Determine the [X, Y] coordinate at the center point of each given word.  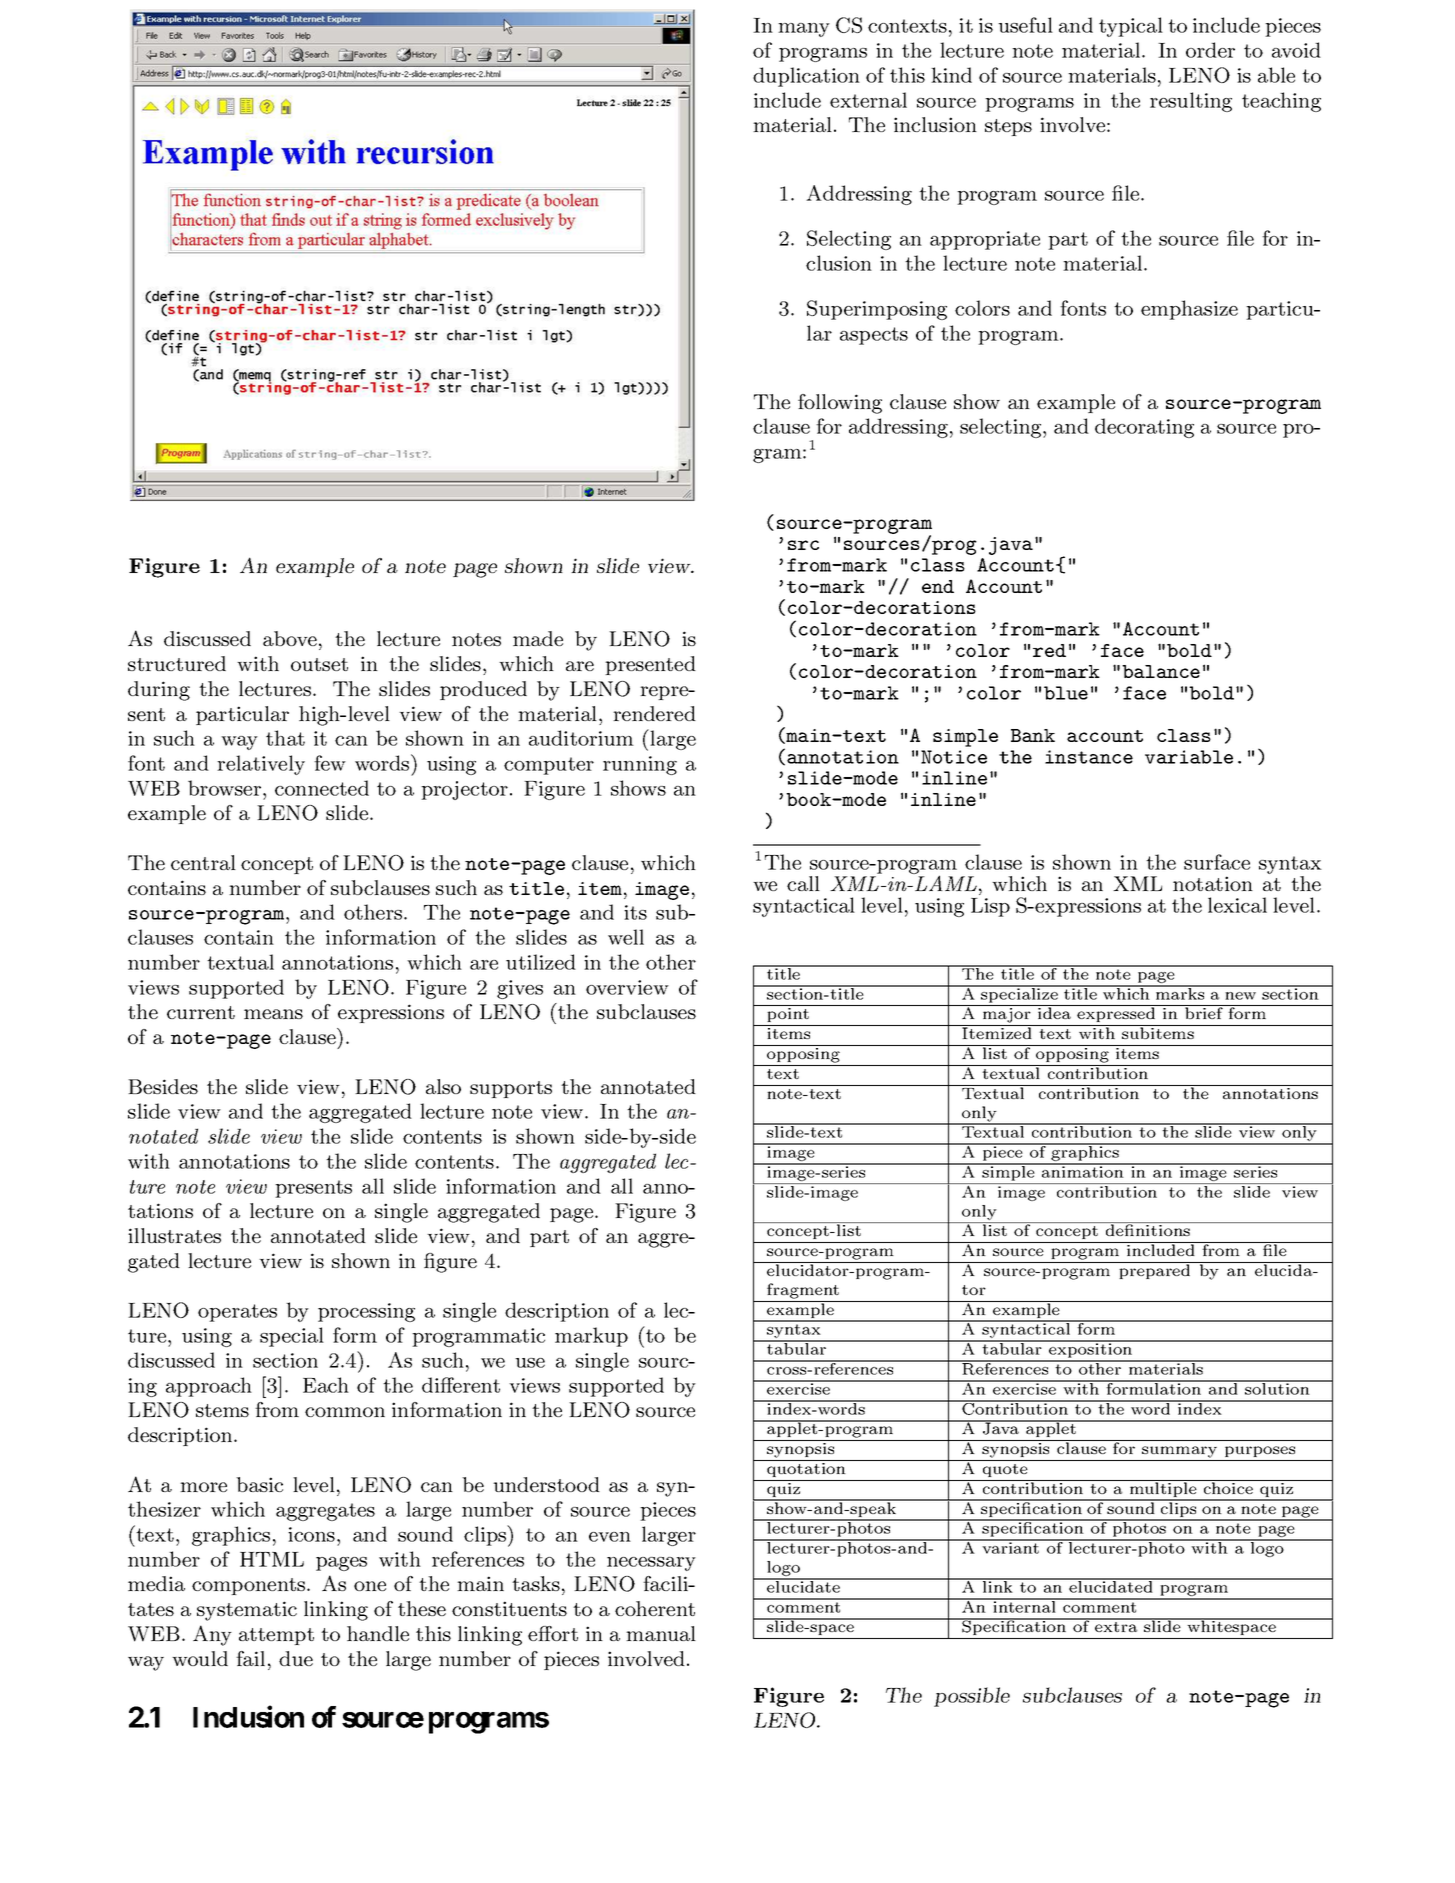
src [803, 545]
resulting [1191, 102]
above [290, 638]
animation [1083, 1171]
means [273, 1014]
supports [511, 1089]
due [296, 1658]
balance [1161, 671]
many [804, 30]
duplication [806, 77]
